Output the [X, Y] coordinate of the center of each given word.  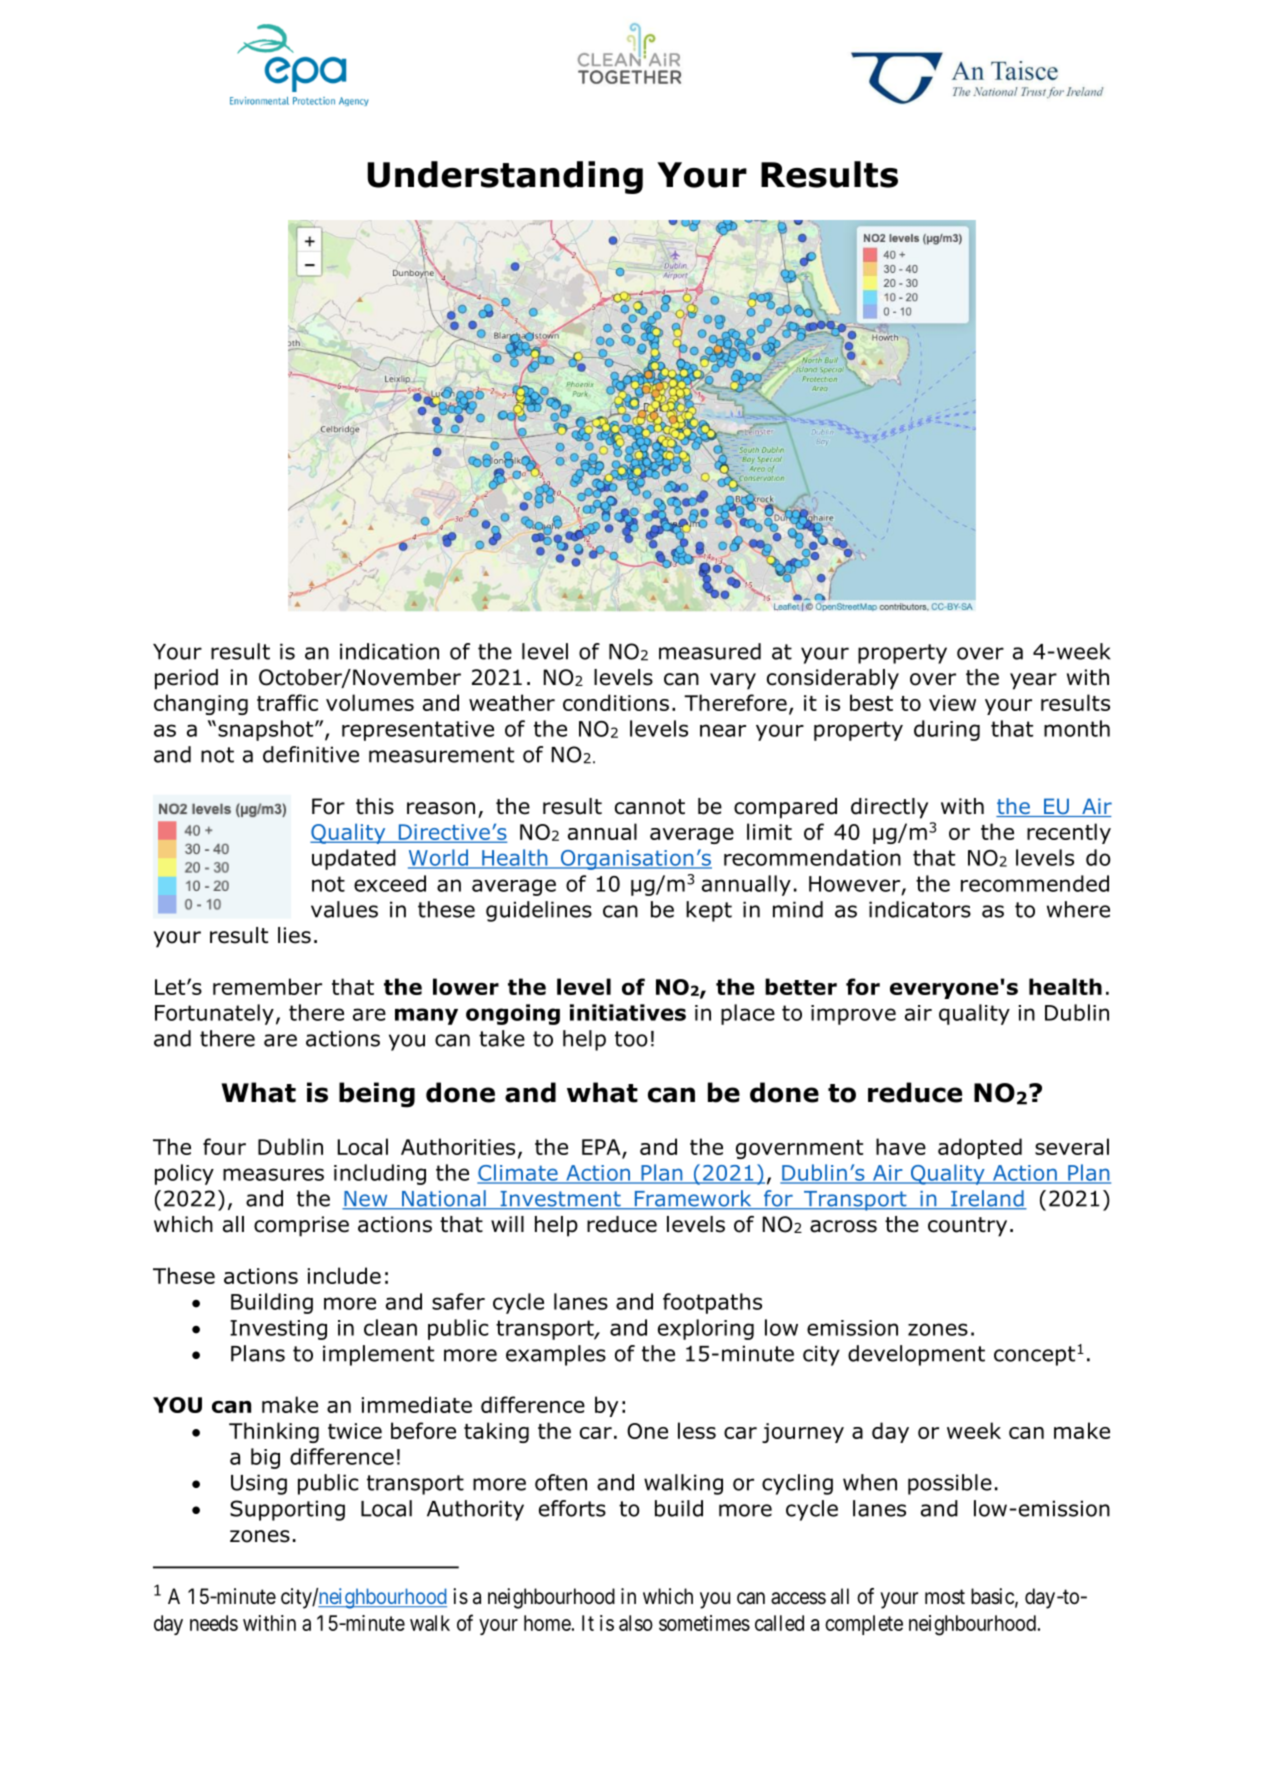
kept [709, 911]
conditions [616, 702]
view [952, 703]
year [1033, 681]
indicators [920, 909]
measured [710, 651]
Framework [693, 1199]
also [636, 1623]
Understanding [505, 177]
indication [389, 651]
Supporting [287, 1510]
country [967, 1227]
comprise [301, 1226]
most [945, 1597]
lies [294, 935]
